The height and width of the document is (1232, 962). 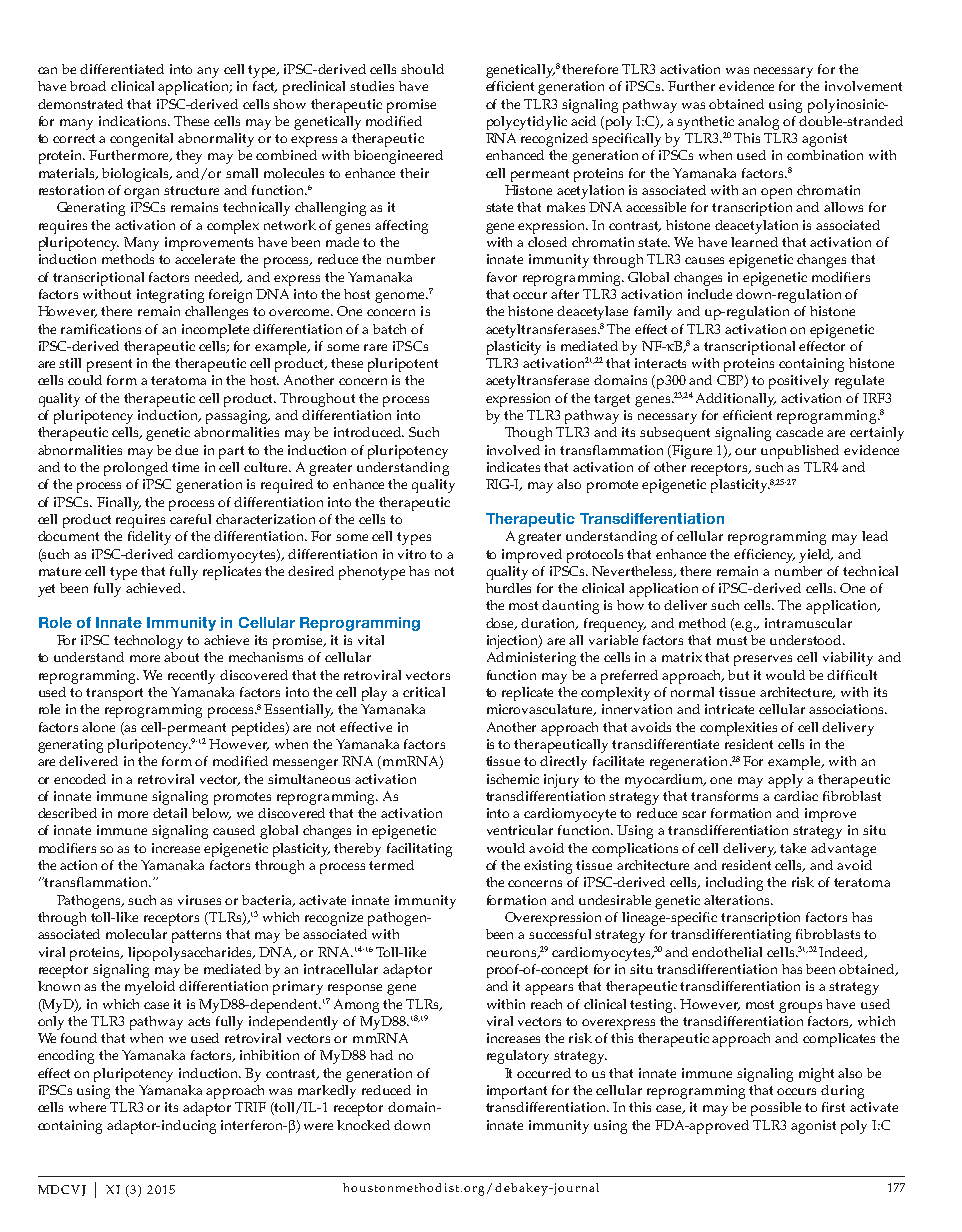 I want to click on indications, so click(x=134, y=121).
